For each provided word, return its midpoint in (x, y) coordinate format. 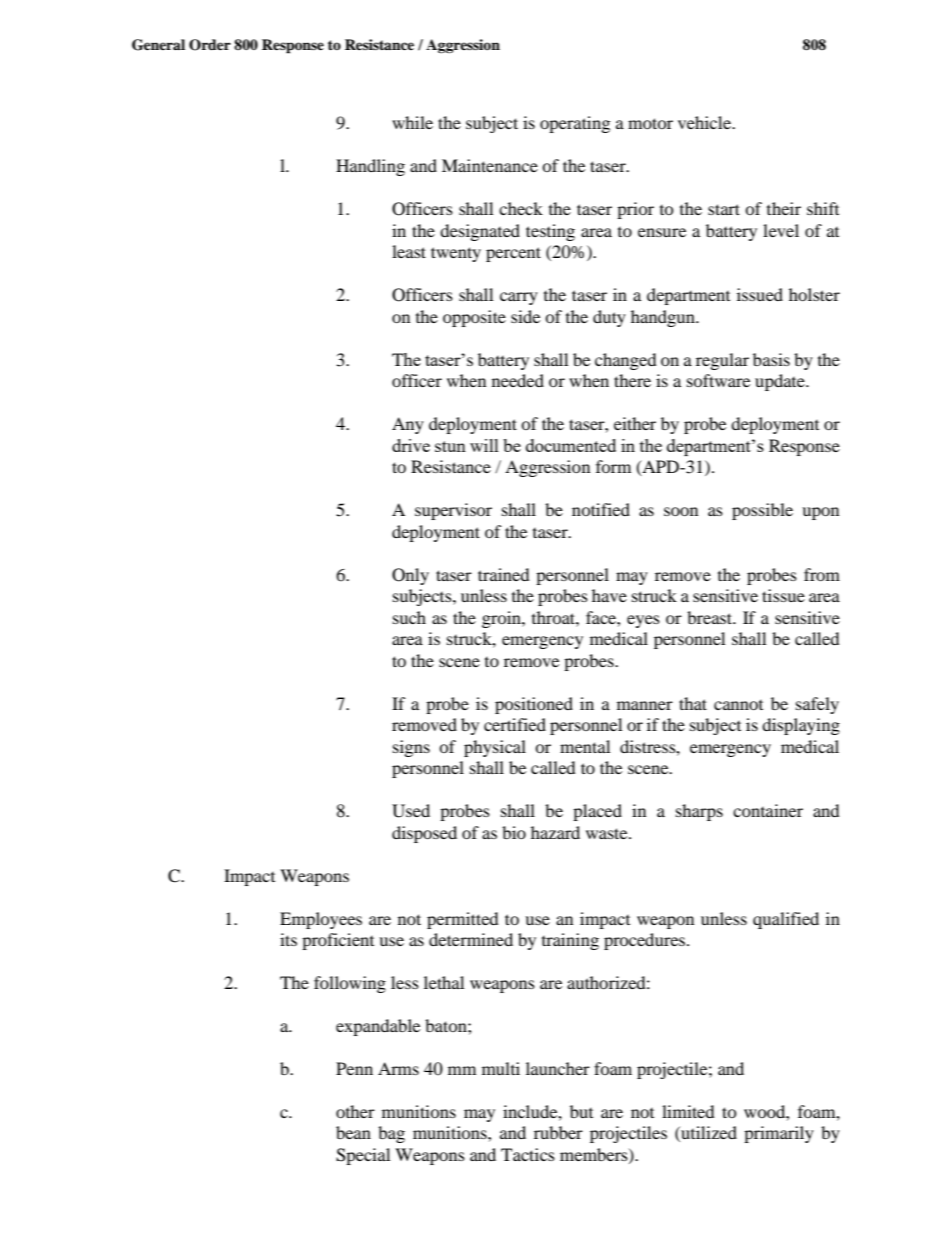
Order (210, 45)
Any (408, 425)
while (412, 122)
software (718, 380)
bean (353, 1132)
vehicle (706, 122)
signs (411, 748)
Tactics (528, 1154)
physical (495, 748)
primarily (779, 1134)
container (768, 810)
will (484, 445)
